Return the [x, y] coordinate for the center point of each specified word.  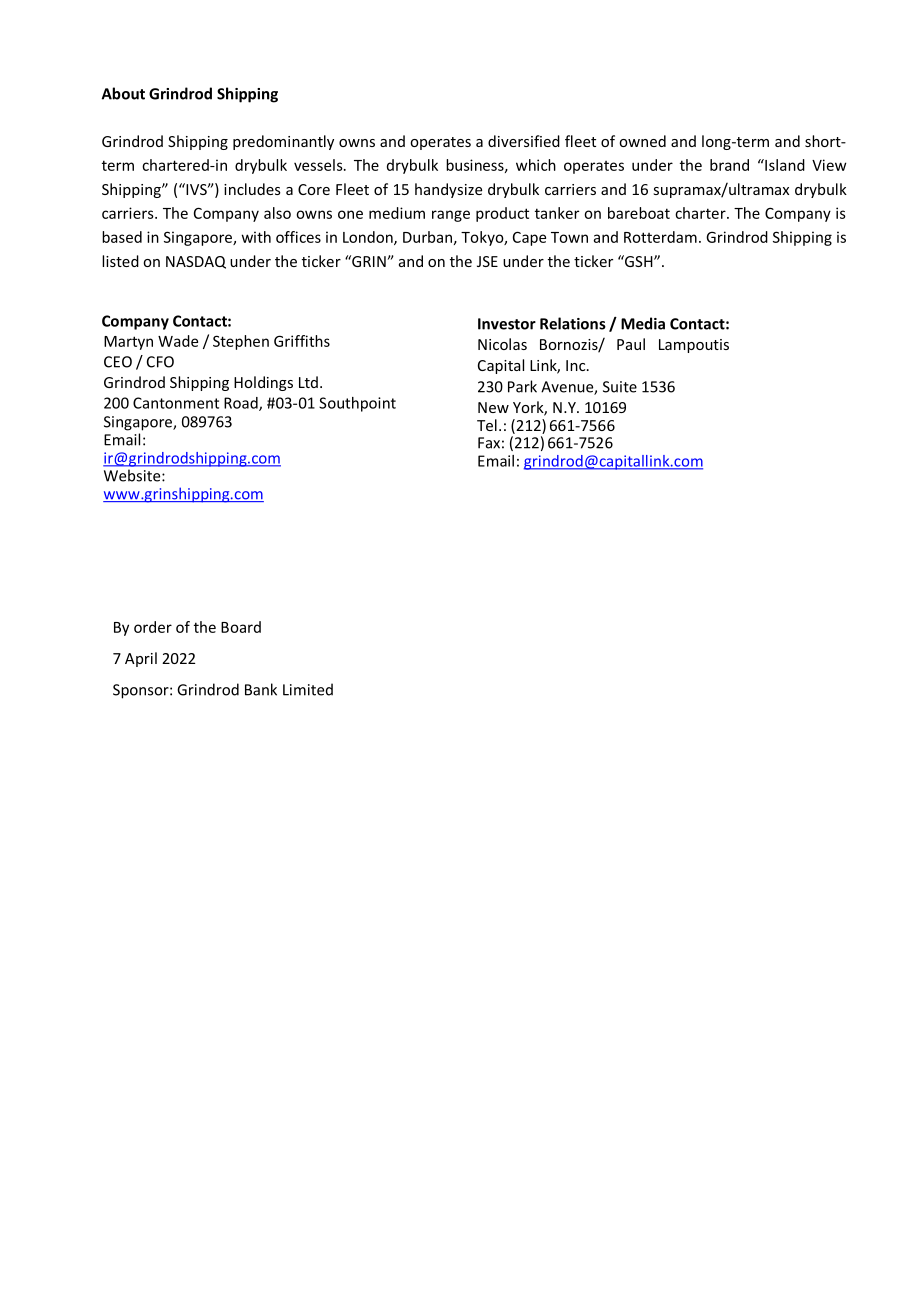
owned [642, 141]
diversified [524, 141]
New [493, 407]
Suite [620, 387]
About [123, 93]
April [141, 659]
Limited [308, 689]
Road [242, 404]
